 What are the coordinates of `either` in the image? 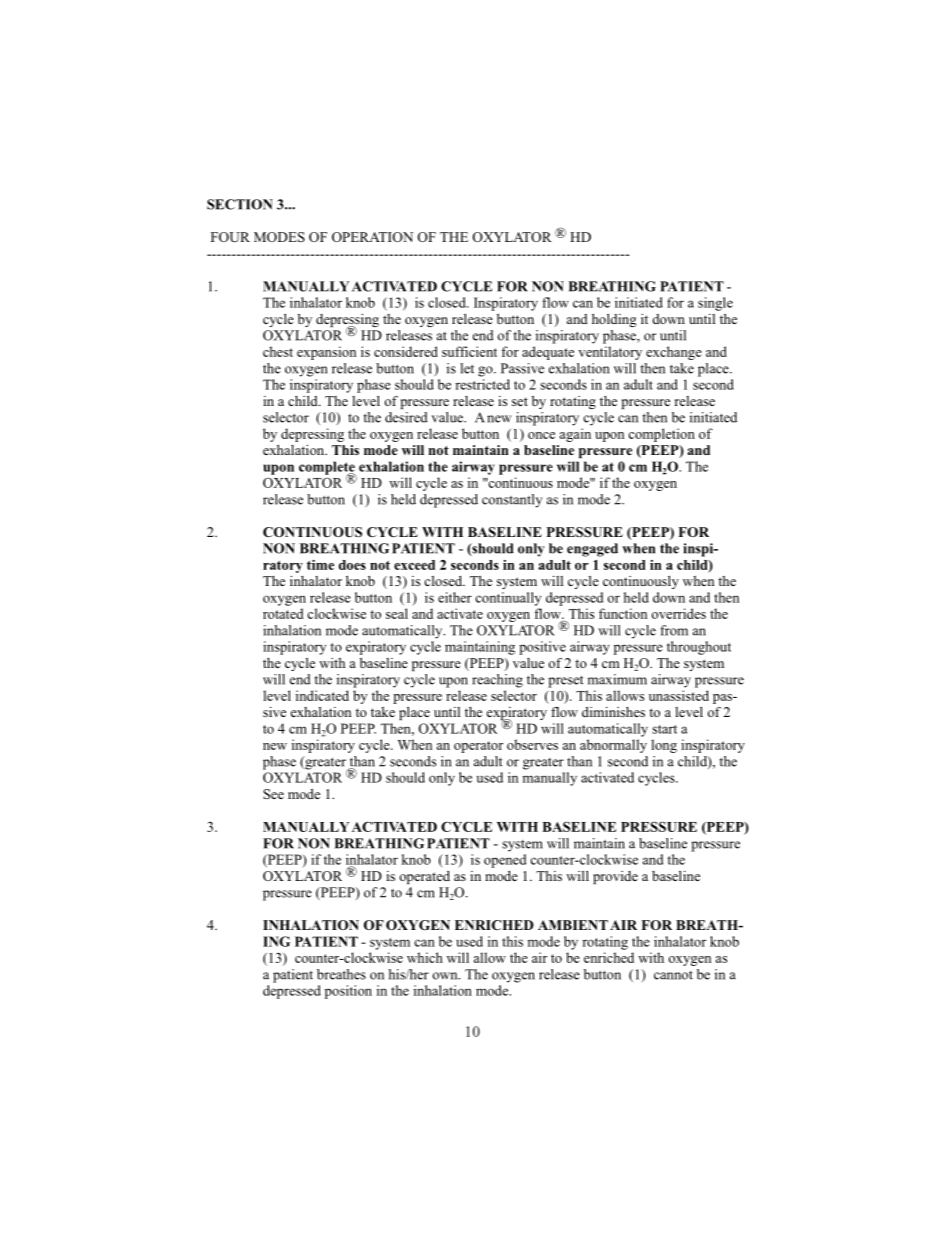 It's located at (455, 597).
